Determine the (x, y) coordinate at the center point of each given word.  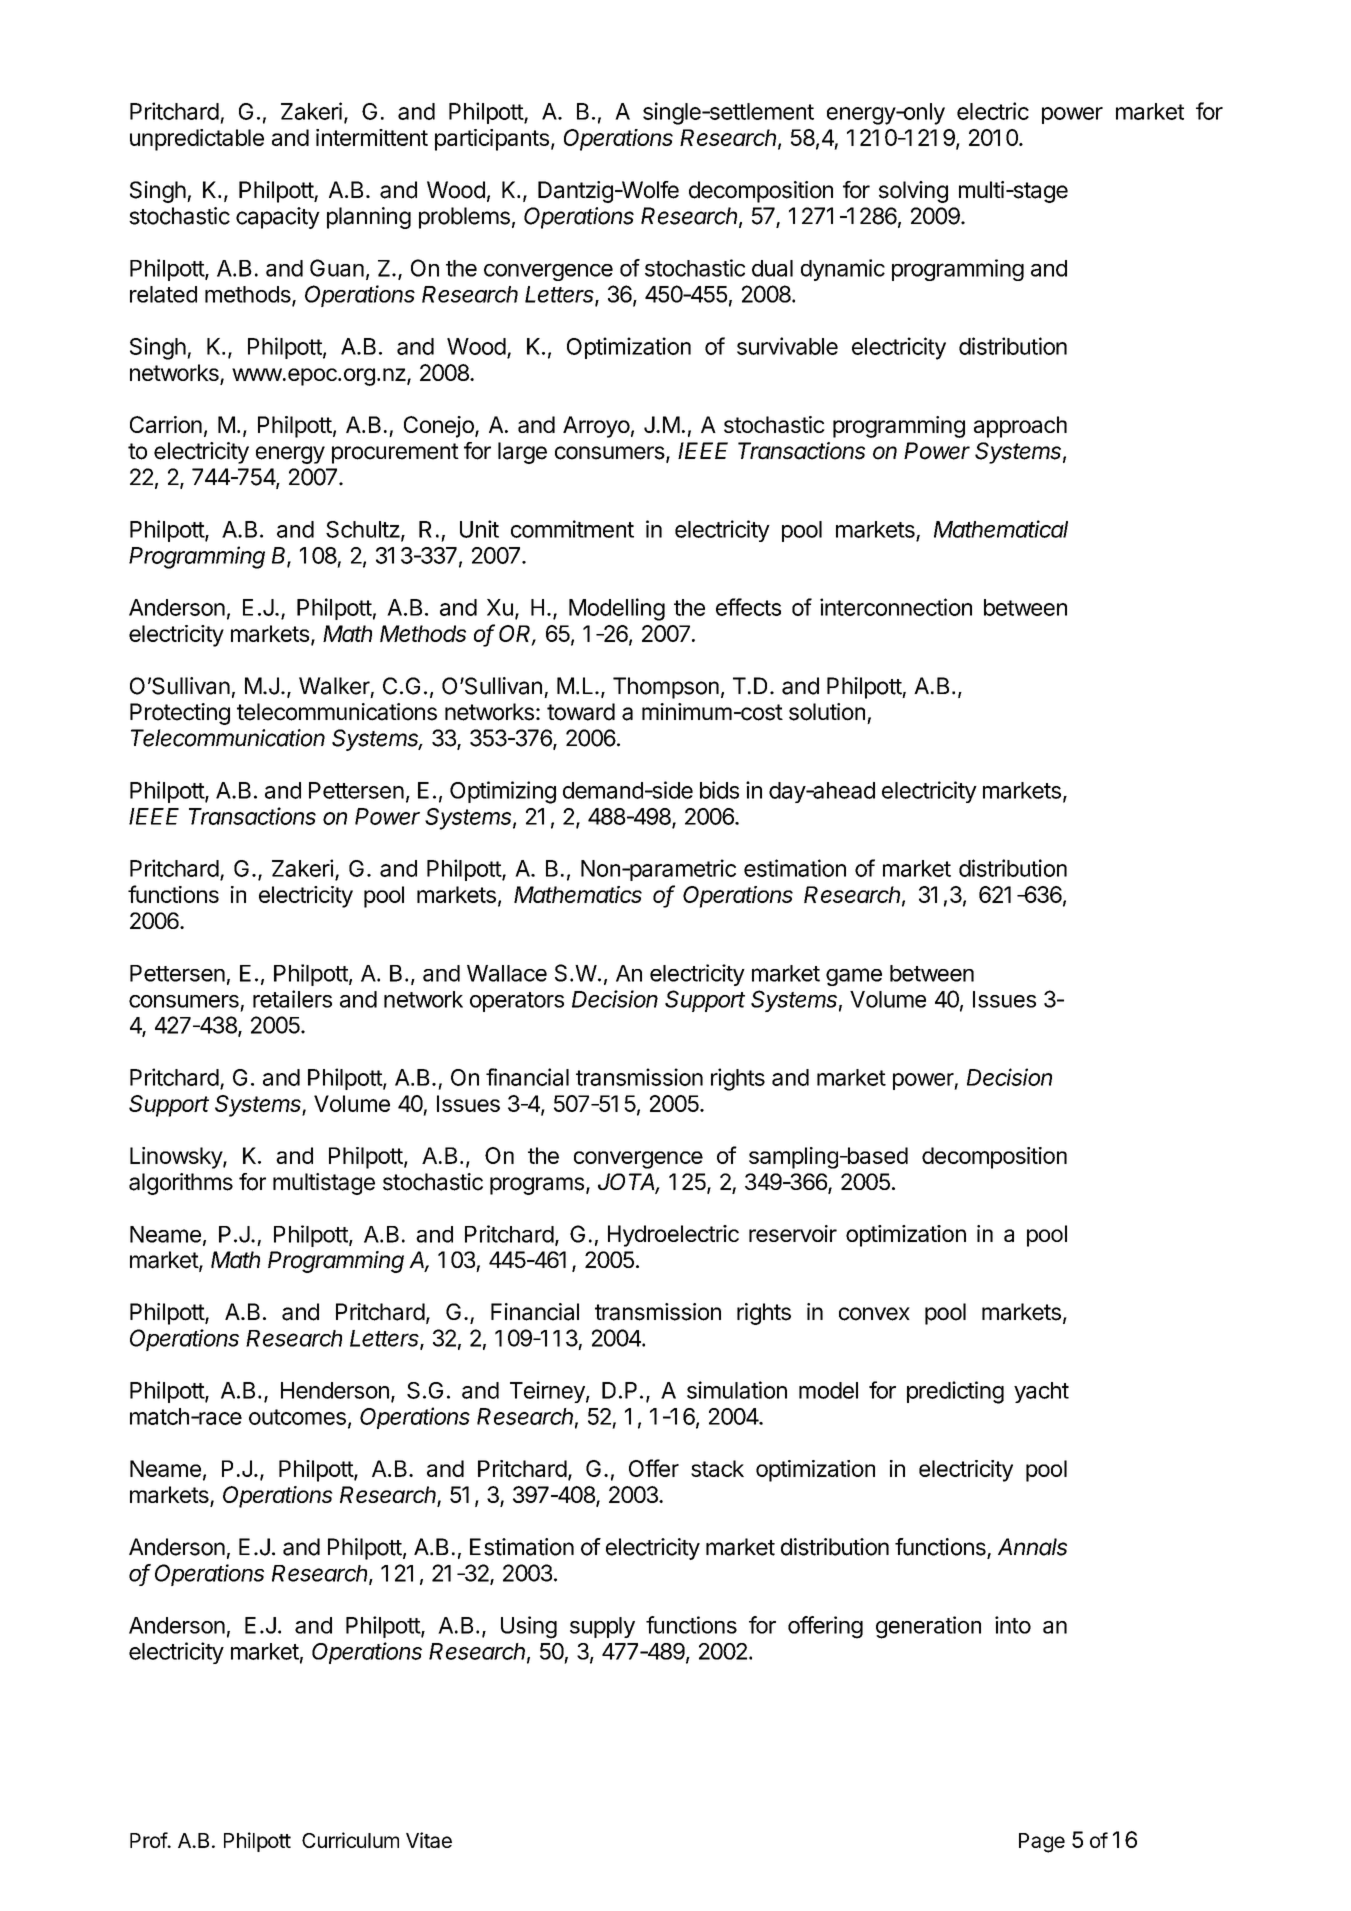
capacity (278, 218)
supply (602, 1627)
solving (913, 192)
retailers (292, 999)
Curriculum (350, 1840)
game (854, 977)
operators (517, 1002)
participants (492, 140)
